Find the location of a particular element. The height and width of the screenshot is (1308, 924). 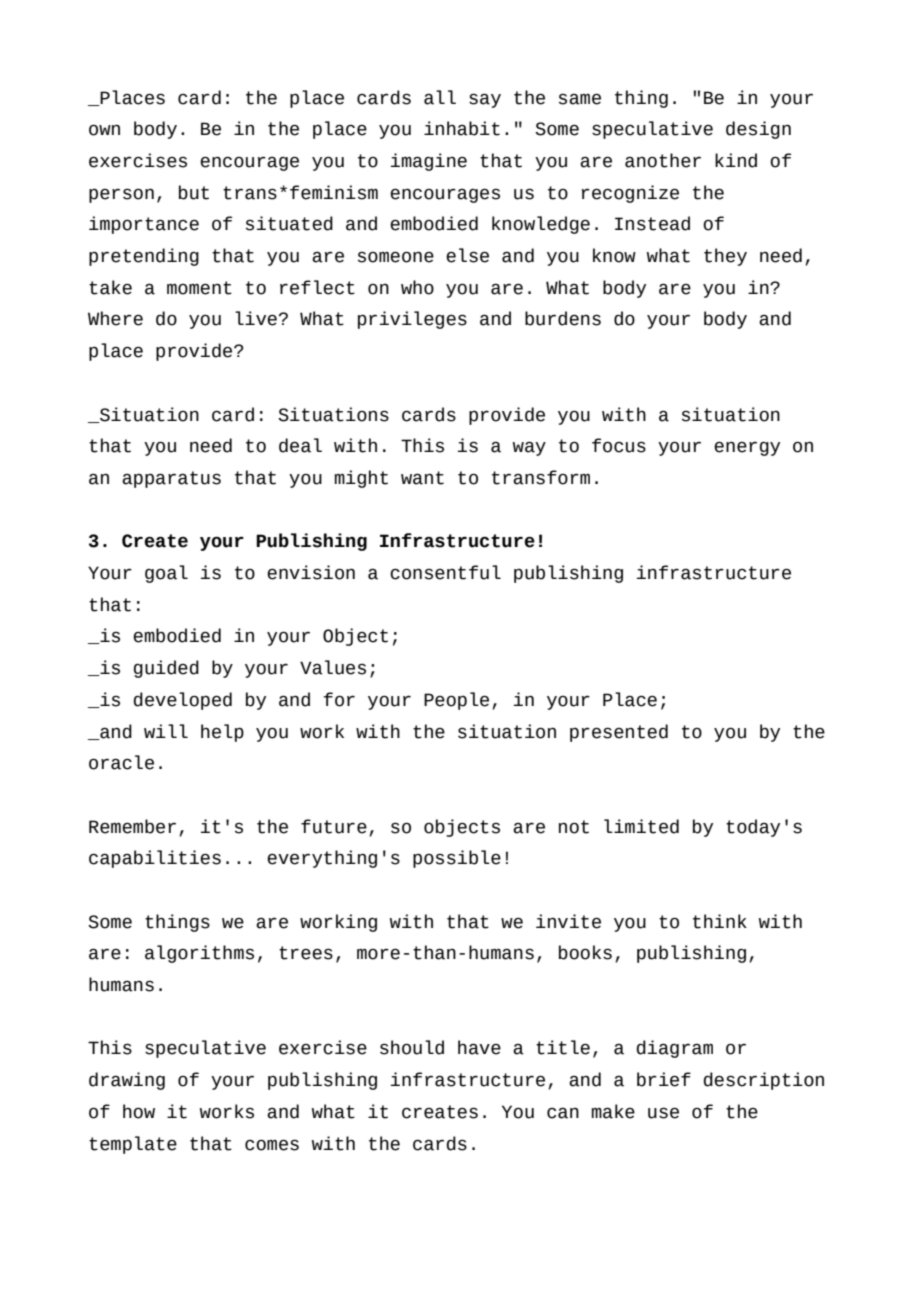

should is located at coordinates (412, 1047).
